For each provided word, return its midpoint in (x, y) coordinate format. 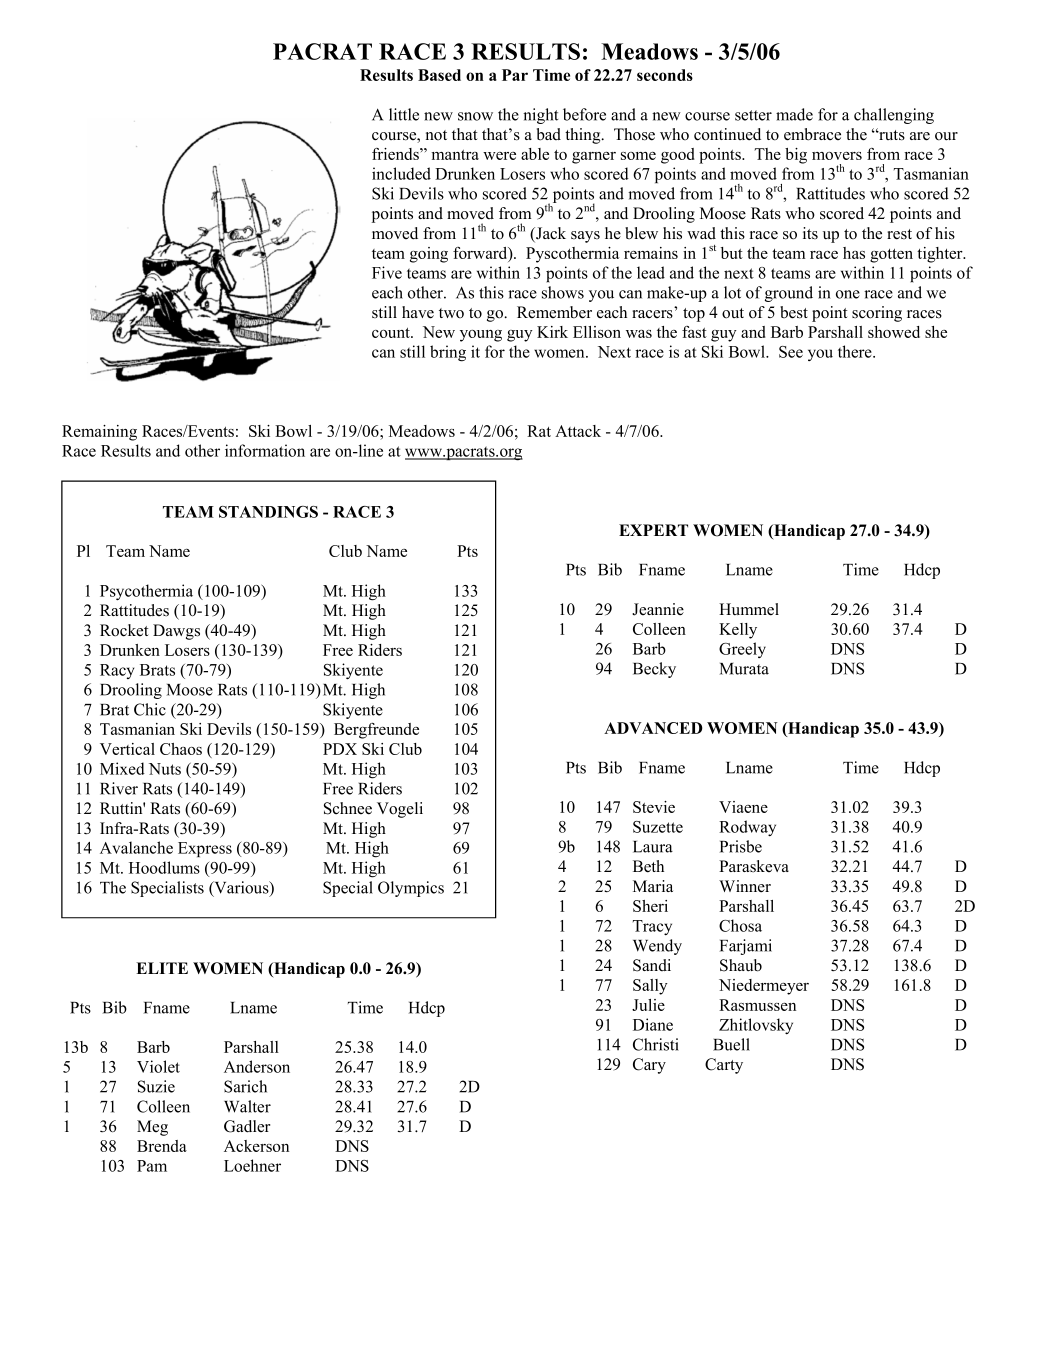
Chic (150, 709)
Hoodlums (164, 867)
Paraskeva (754, 866)
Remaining (99, 433)
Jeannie (658, 609)
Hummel (749, 609)
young (481, 336)
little (404, 114)
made (794, 114)
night (540, 116)
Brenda (162, 1146)
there (856, 351)
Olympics (411, 889)
